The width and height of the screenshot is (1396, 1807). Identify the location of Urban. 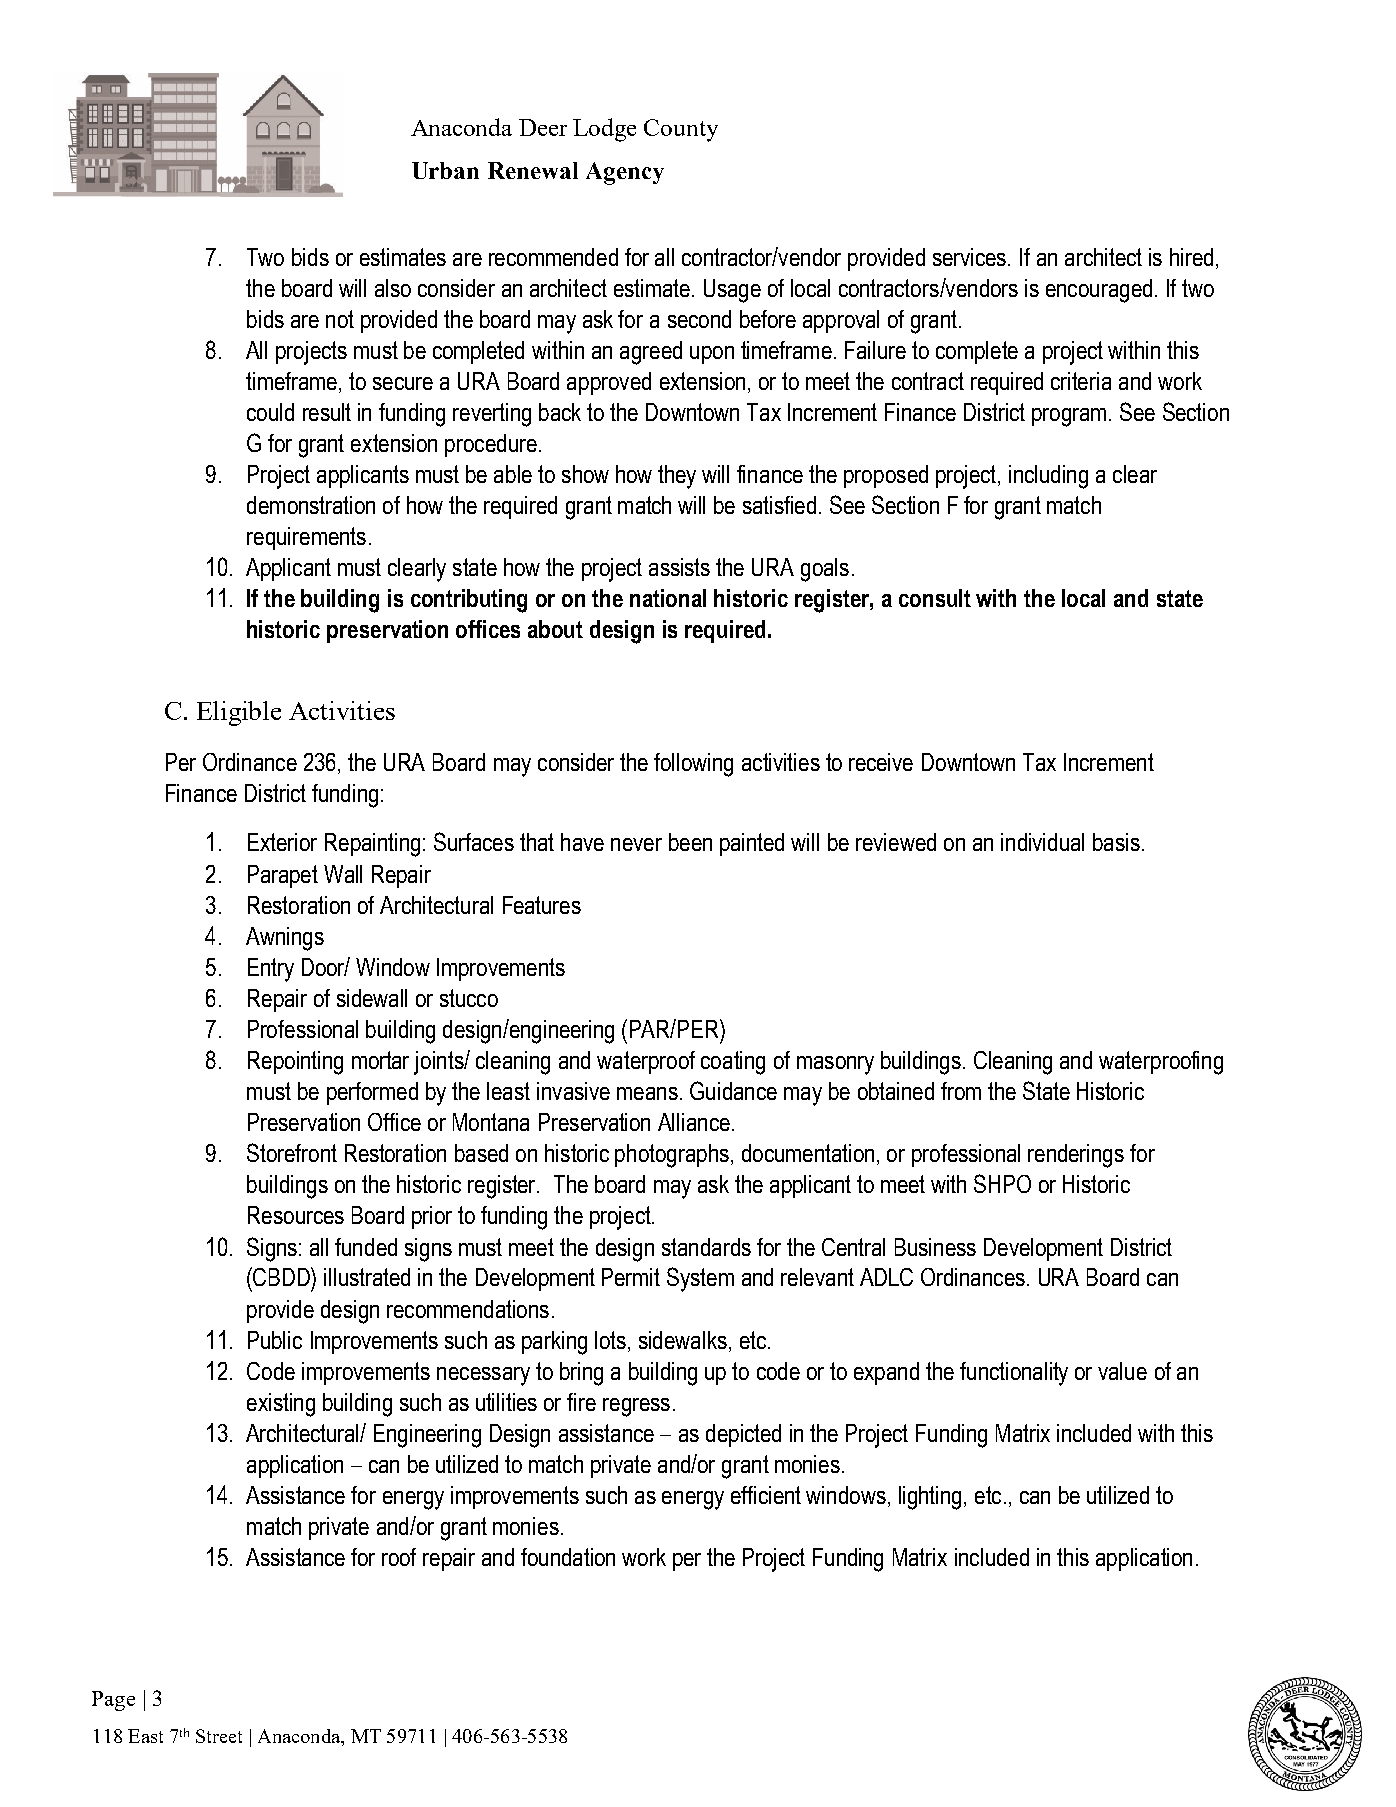
(445, 170).
